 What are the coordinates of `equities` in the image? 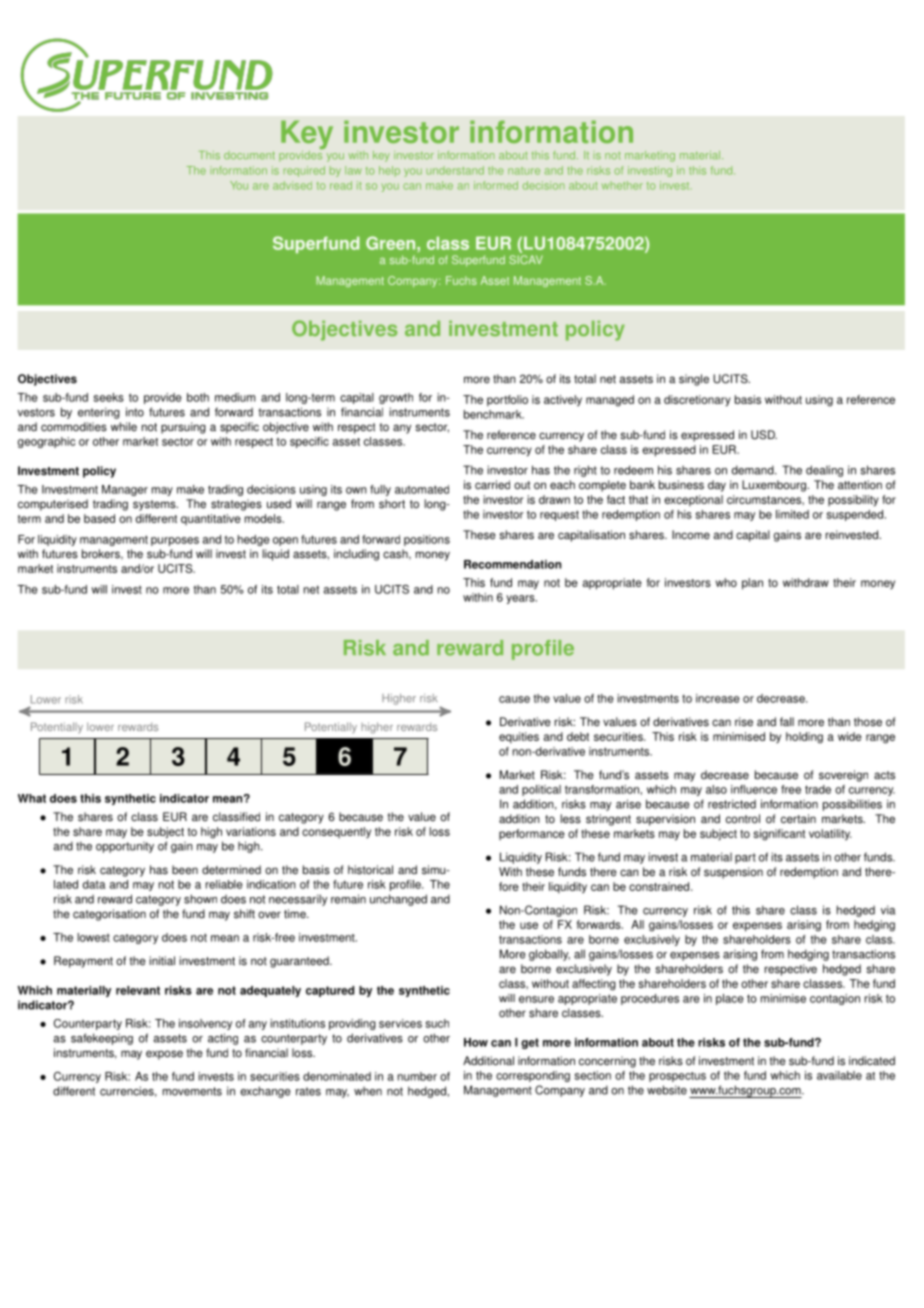 It's located at (519, 738).
